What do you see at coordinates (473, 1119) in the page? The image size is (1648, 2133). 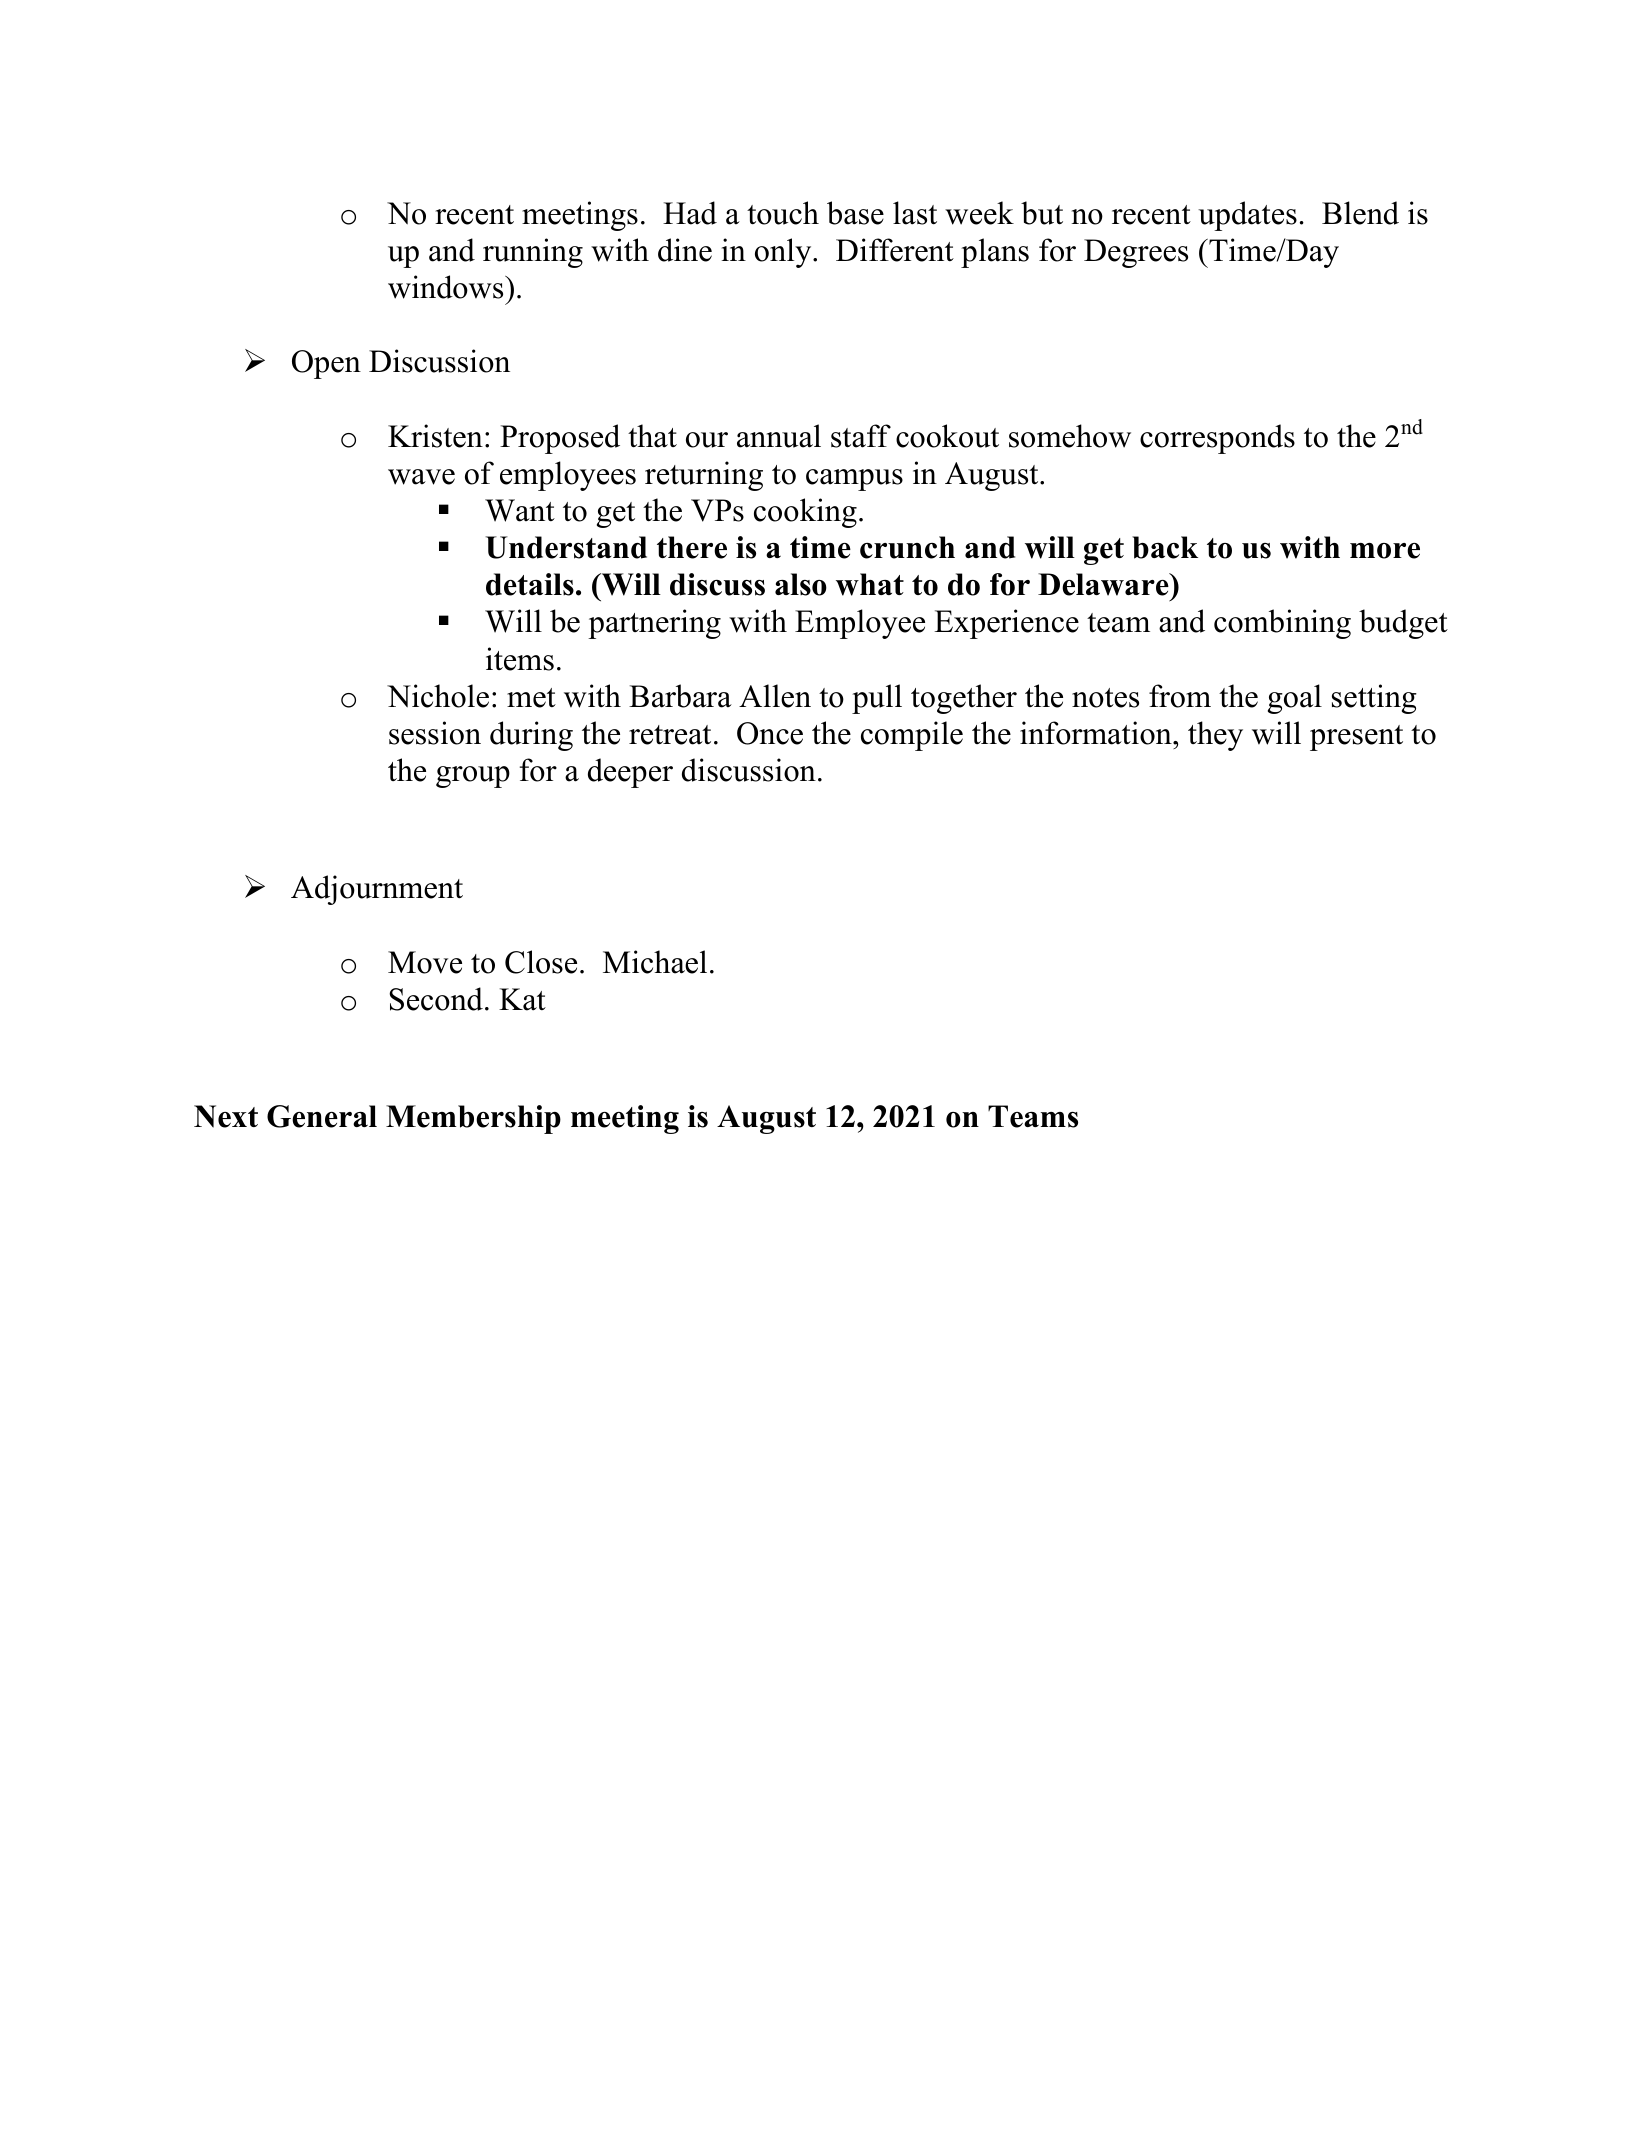 I see `Membership` at bounding box center [473, 1119].
